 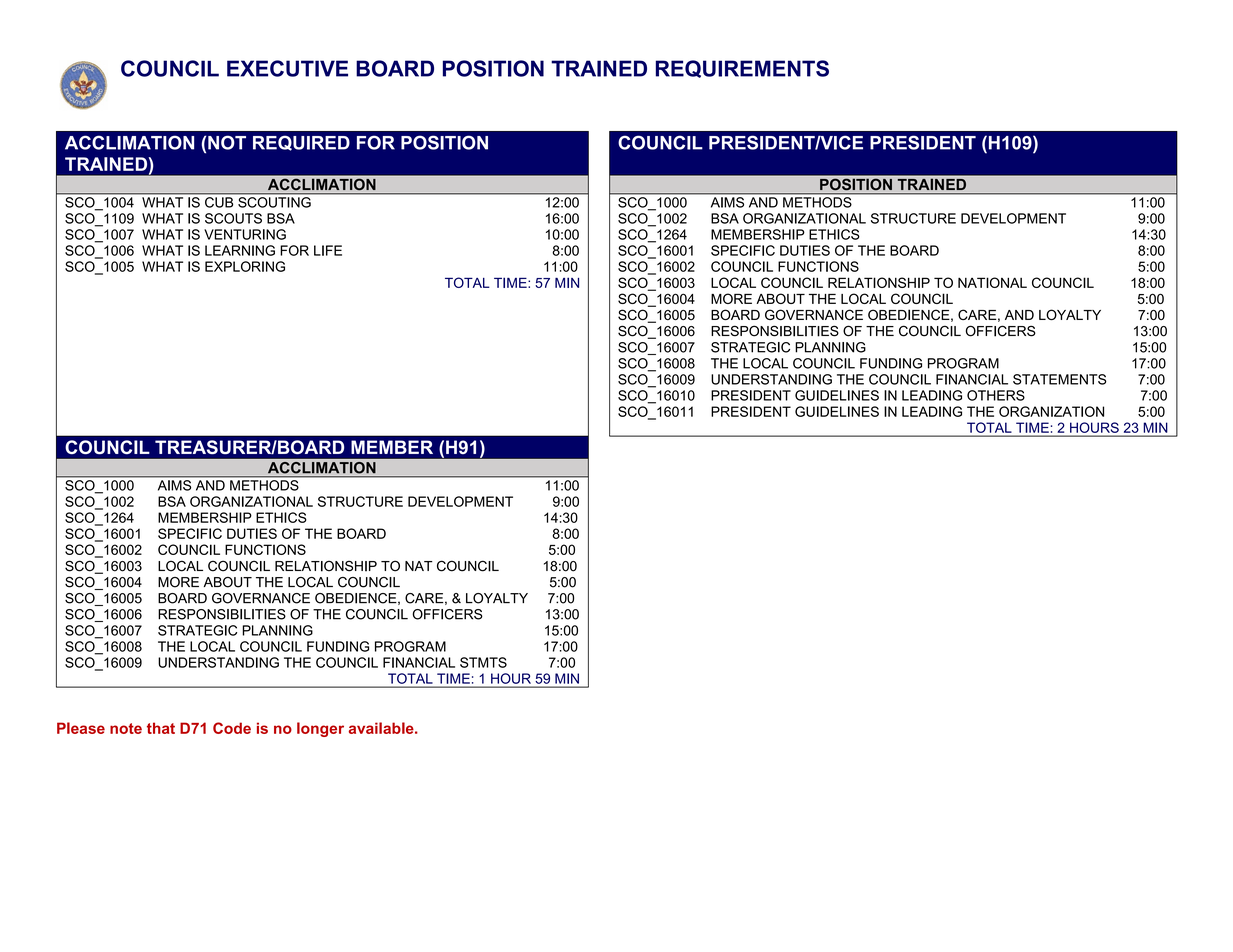 I want to click on REQUIREMENTS, so click(x=742, y=69).
